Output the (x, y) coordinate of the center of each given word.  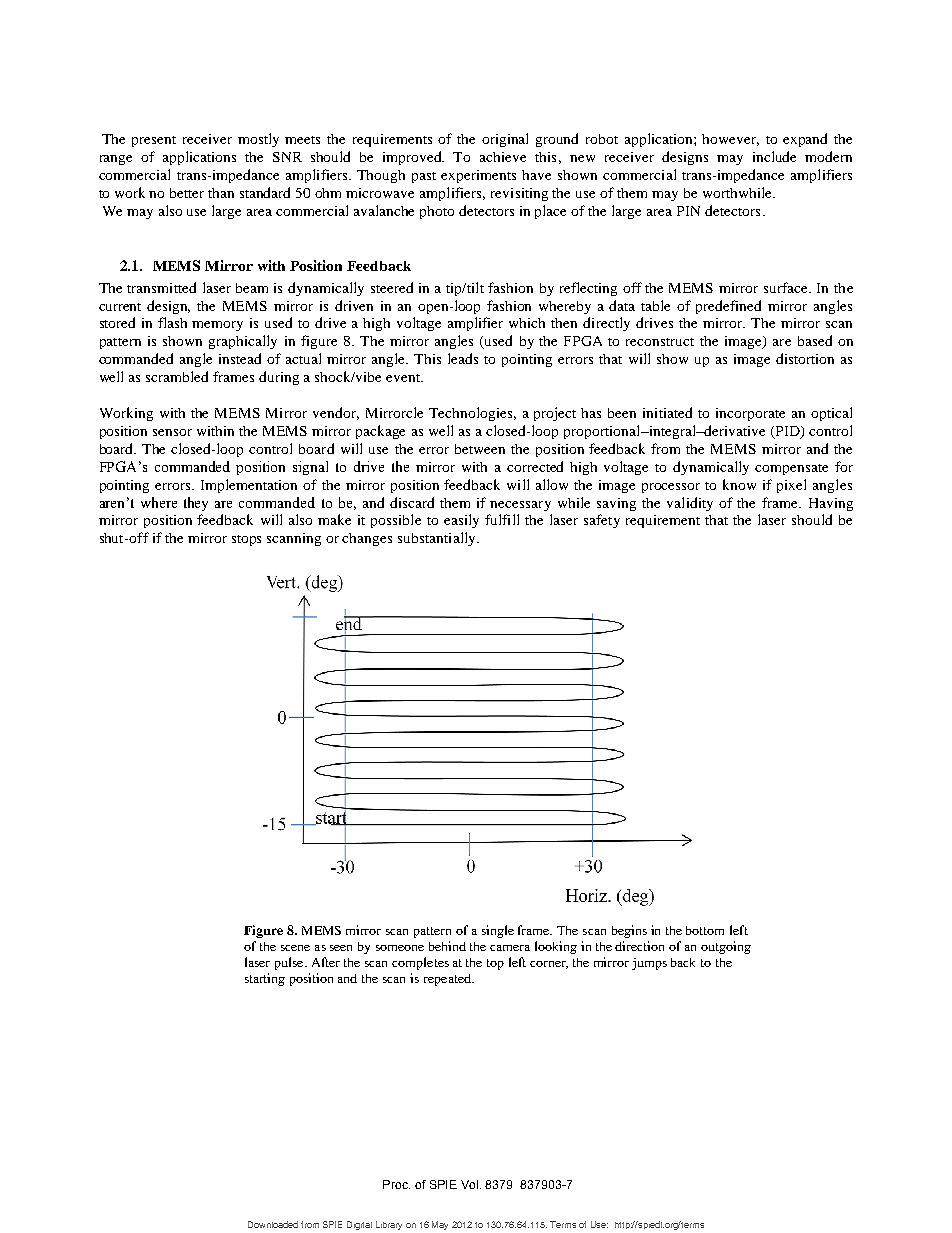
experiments (478, 176)
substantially (438, 539)
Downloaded (273, 1224)
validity (690, 504)
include (774, 156)
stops (246, 540)
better (187, 193)
